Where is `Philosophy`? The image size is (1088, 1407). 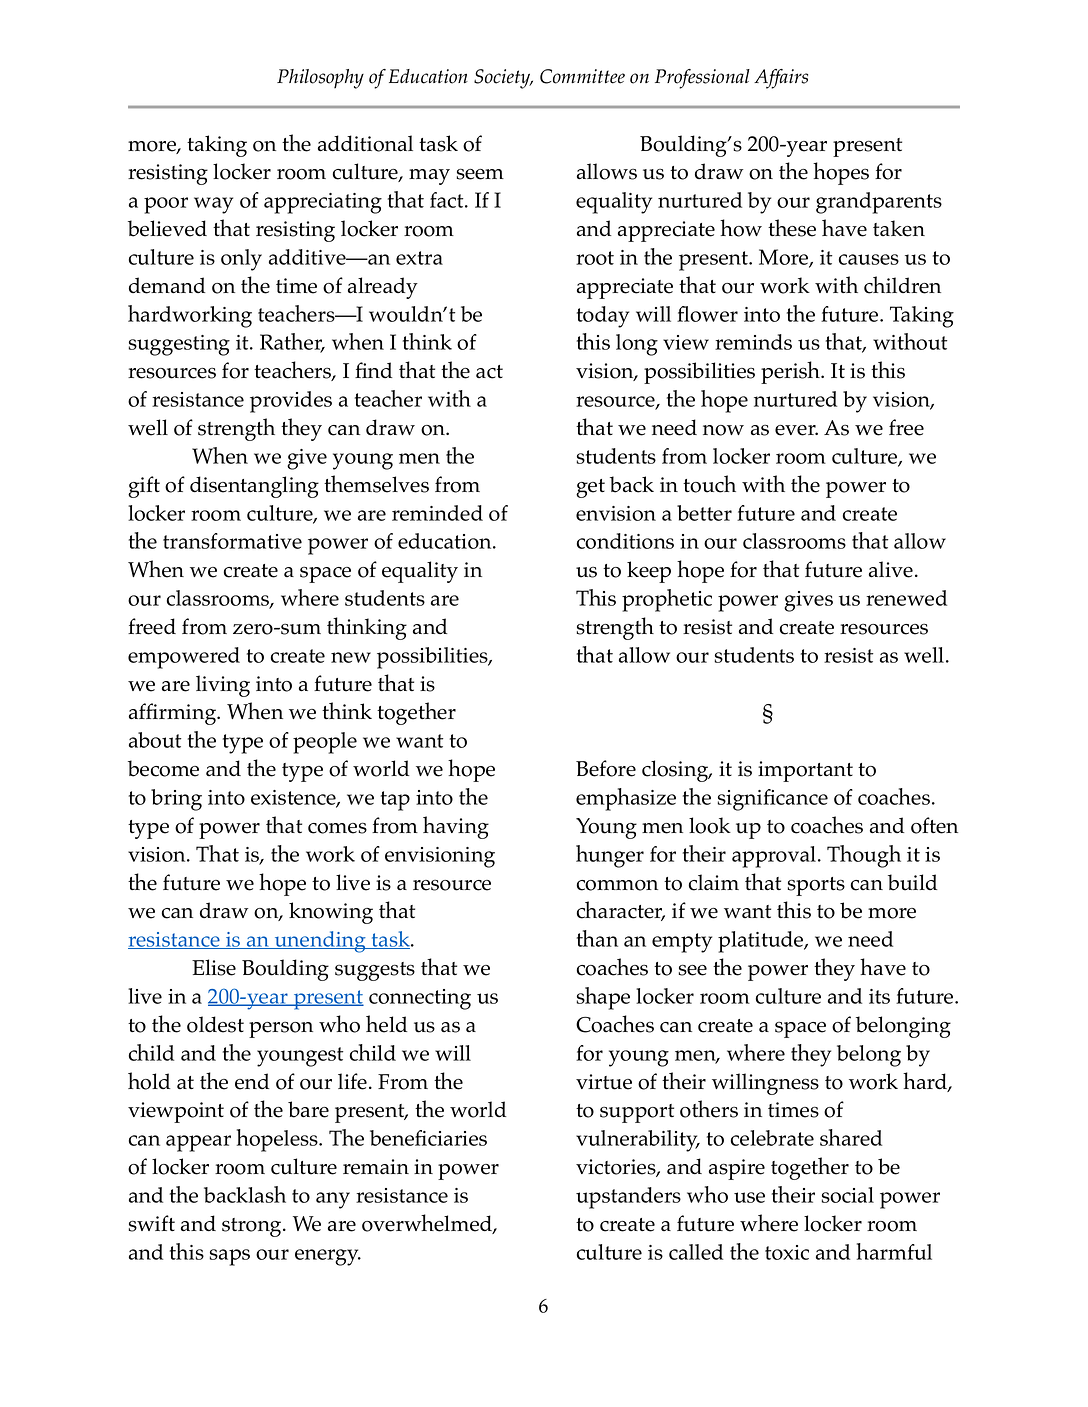 Philosophy is located at coordinates (320, 79).
